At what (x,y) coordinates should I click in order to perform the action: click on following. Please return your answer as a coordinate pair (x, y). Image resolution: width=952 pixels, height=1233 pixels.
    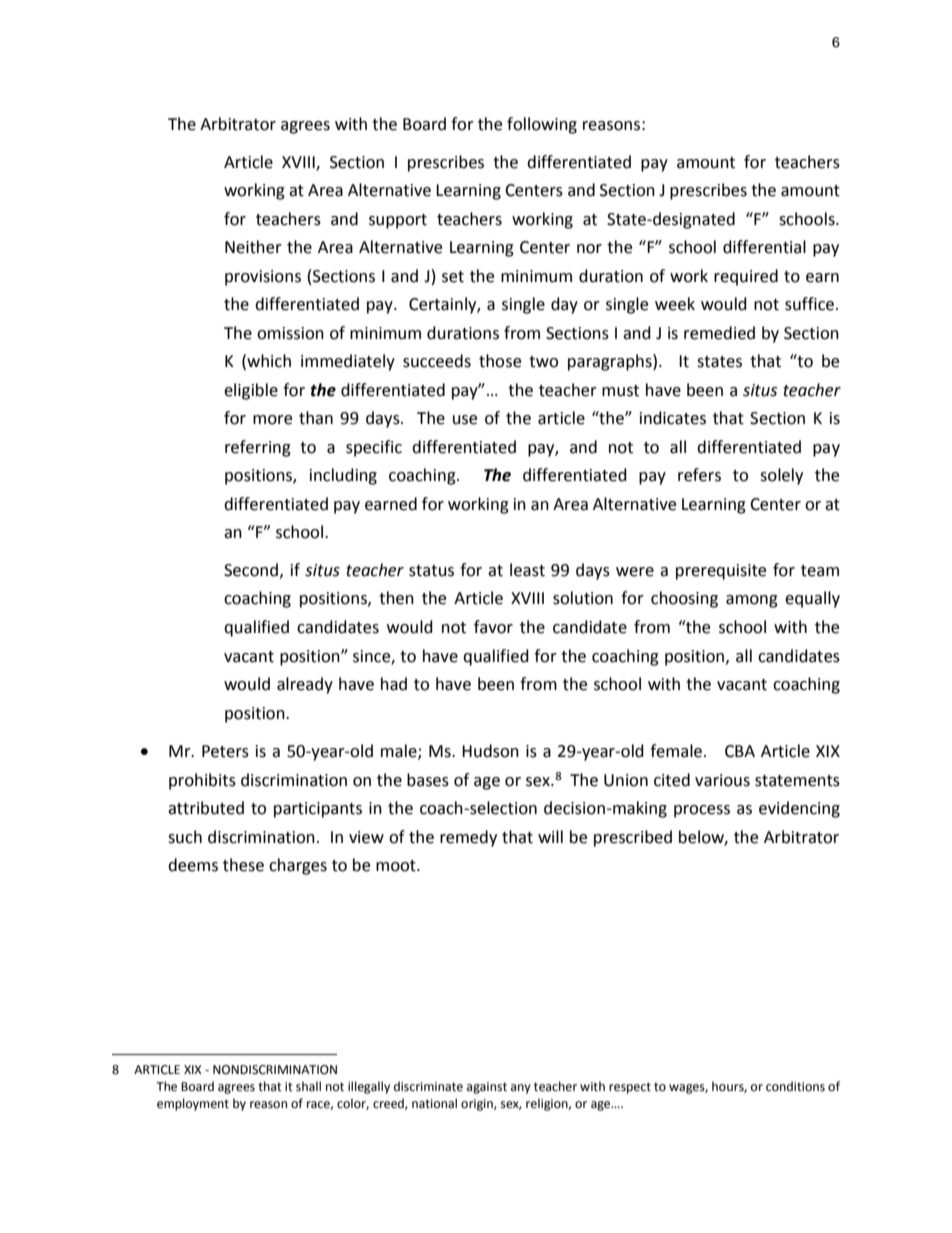
    Looking at the image, I should click on (542, 125).
